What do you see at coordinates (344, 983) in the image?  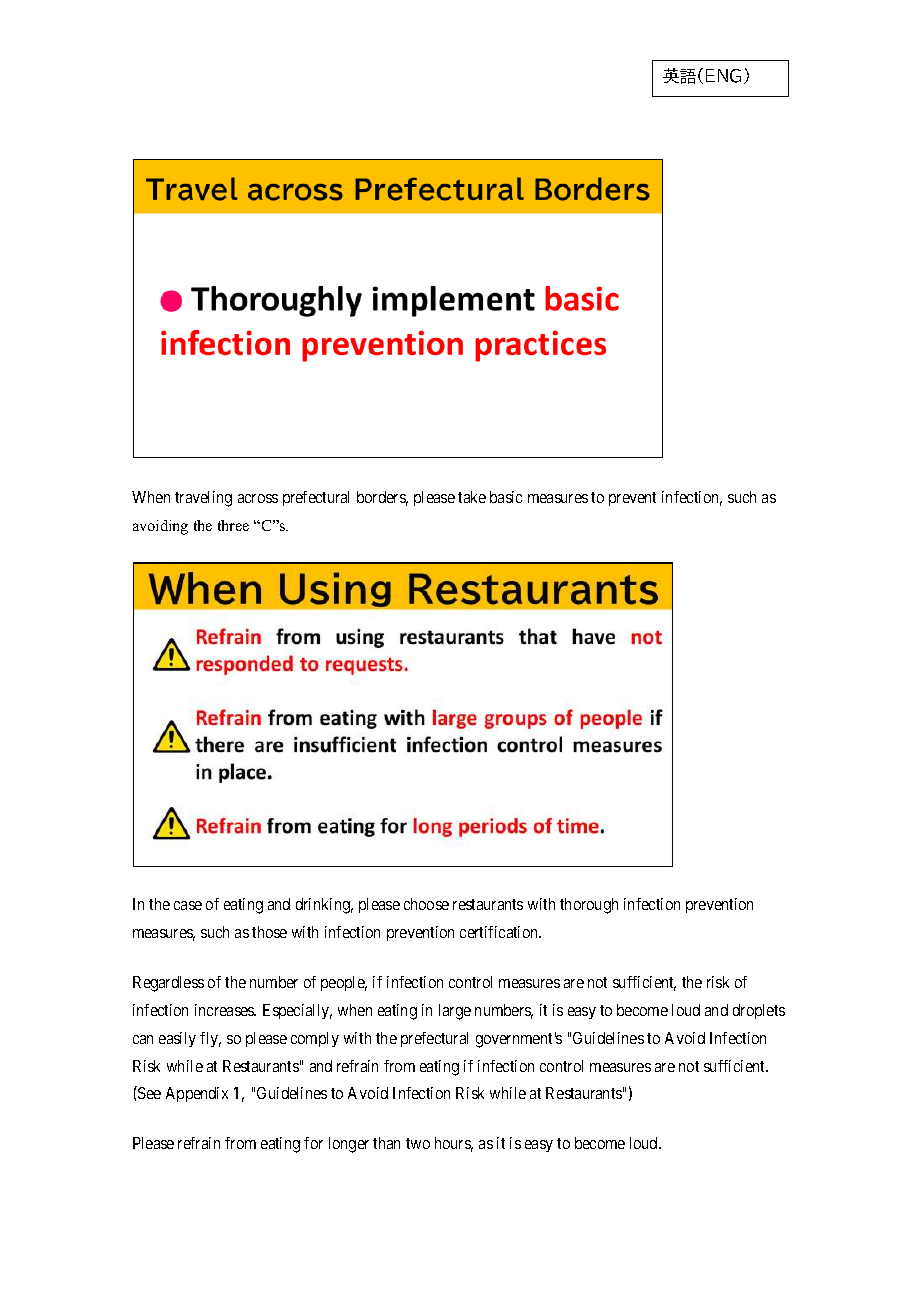 I see `people` at bounding box center [344, 983].
